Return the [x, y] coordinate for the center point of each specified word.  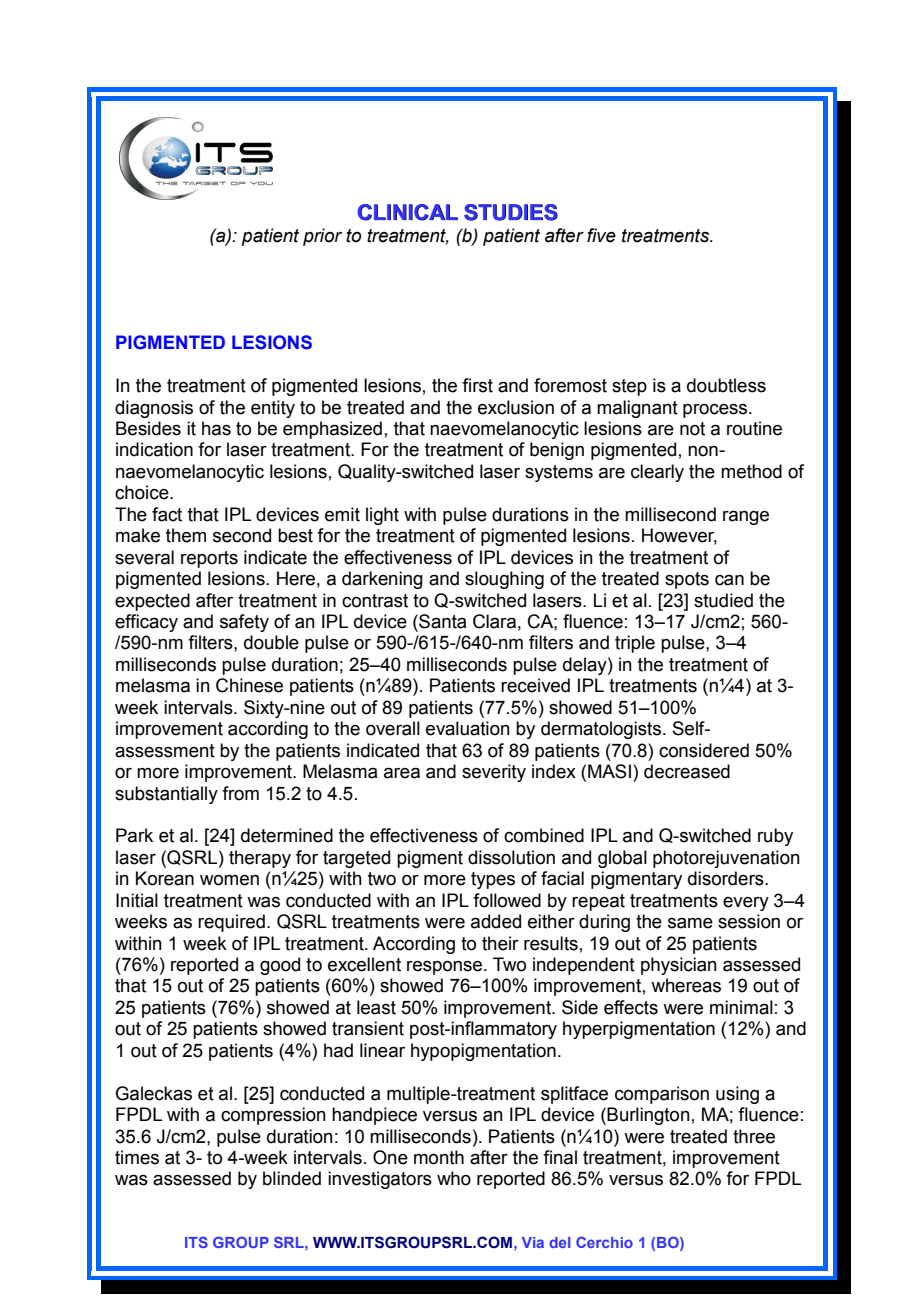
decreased [687, 771]
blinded [292, 1178]
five [601, 235]
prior [322, 237]
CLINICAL [408, 212]
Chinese [249, 685]
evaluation [468, 728]
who [454, 1178]
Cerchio [604, 1242]
